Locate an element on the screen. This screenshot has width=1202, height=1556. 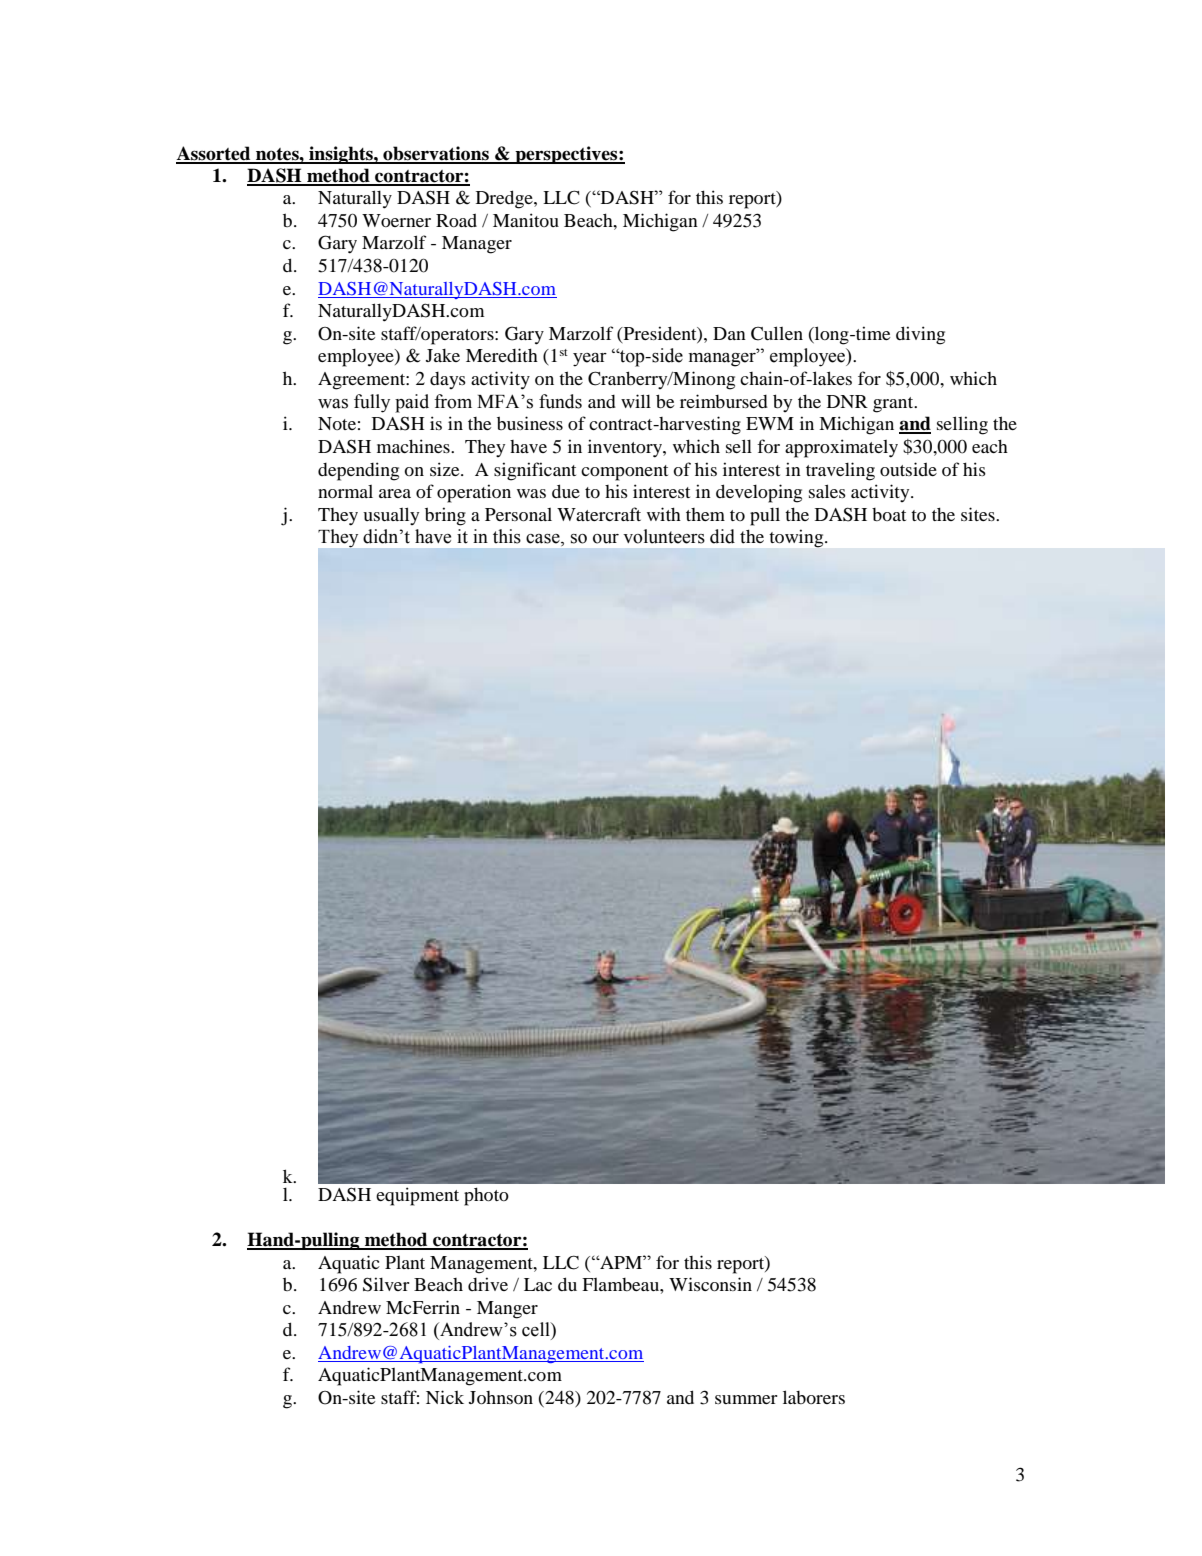
Nick is located at coordinates (445, 1397).
